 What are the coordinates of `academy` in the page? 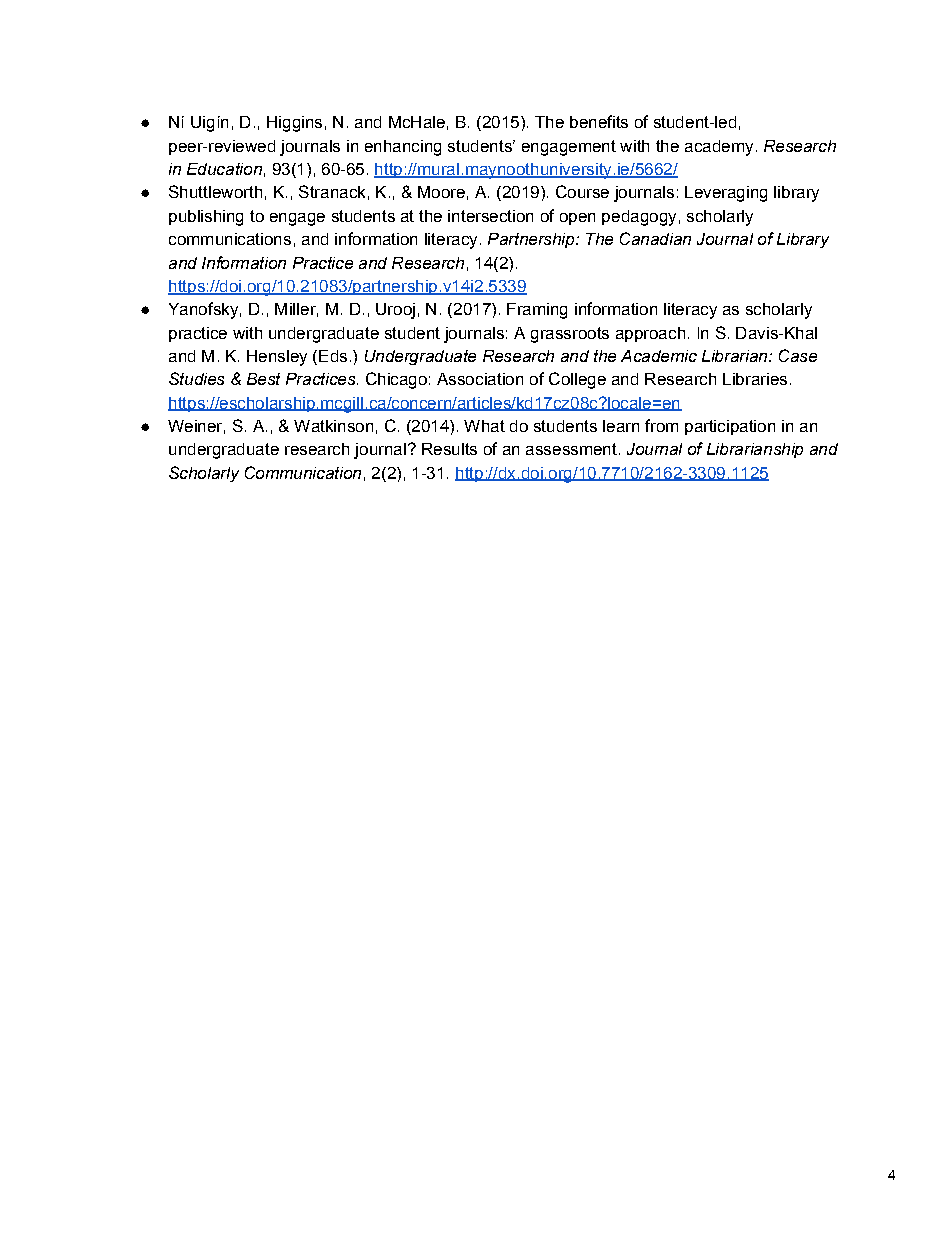 It's located at (719, 148).
